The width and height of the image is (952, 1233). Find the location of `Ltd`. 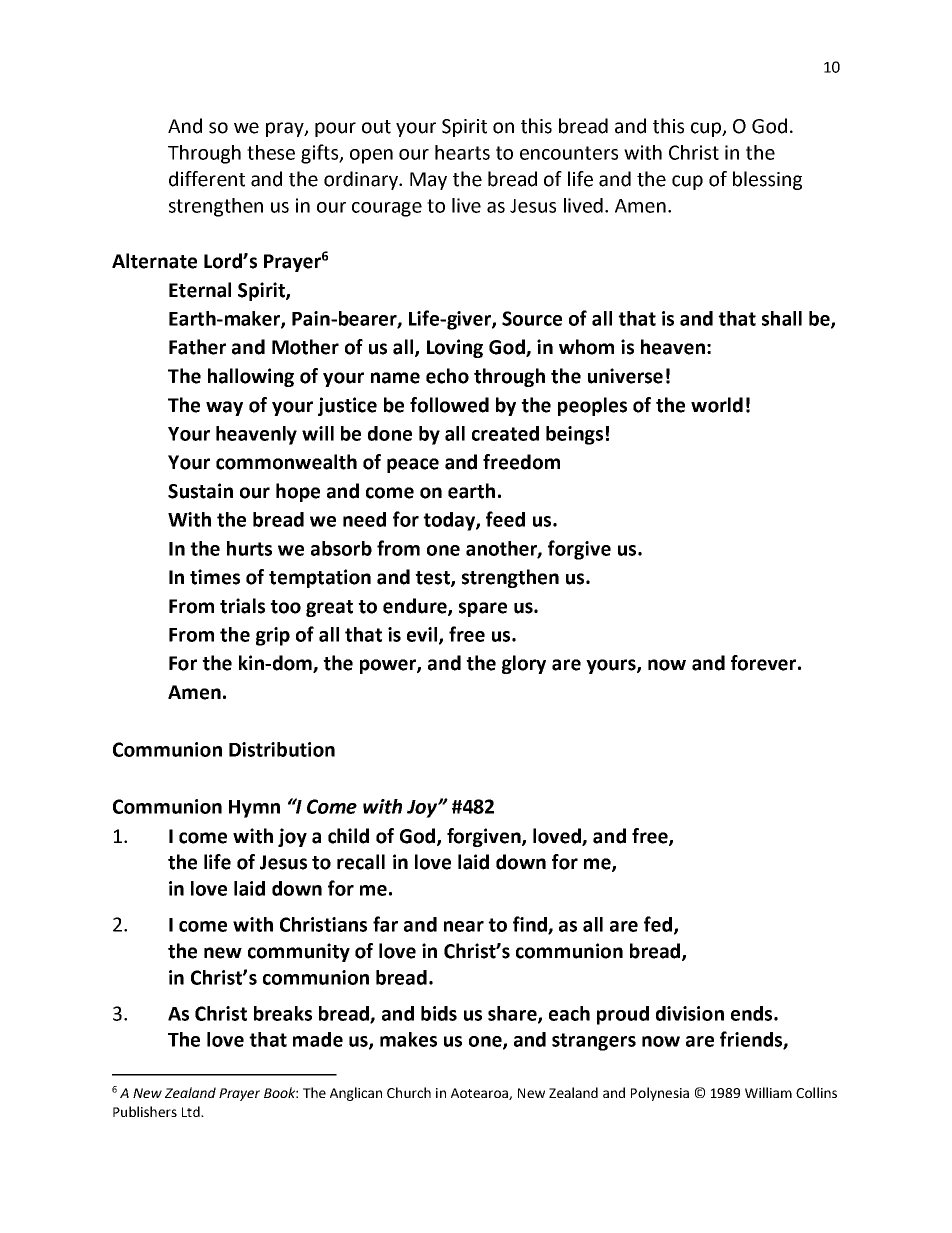

Ltd is located at coordinates (192, 1111).
